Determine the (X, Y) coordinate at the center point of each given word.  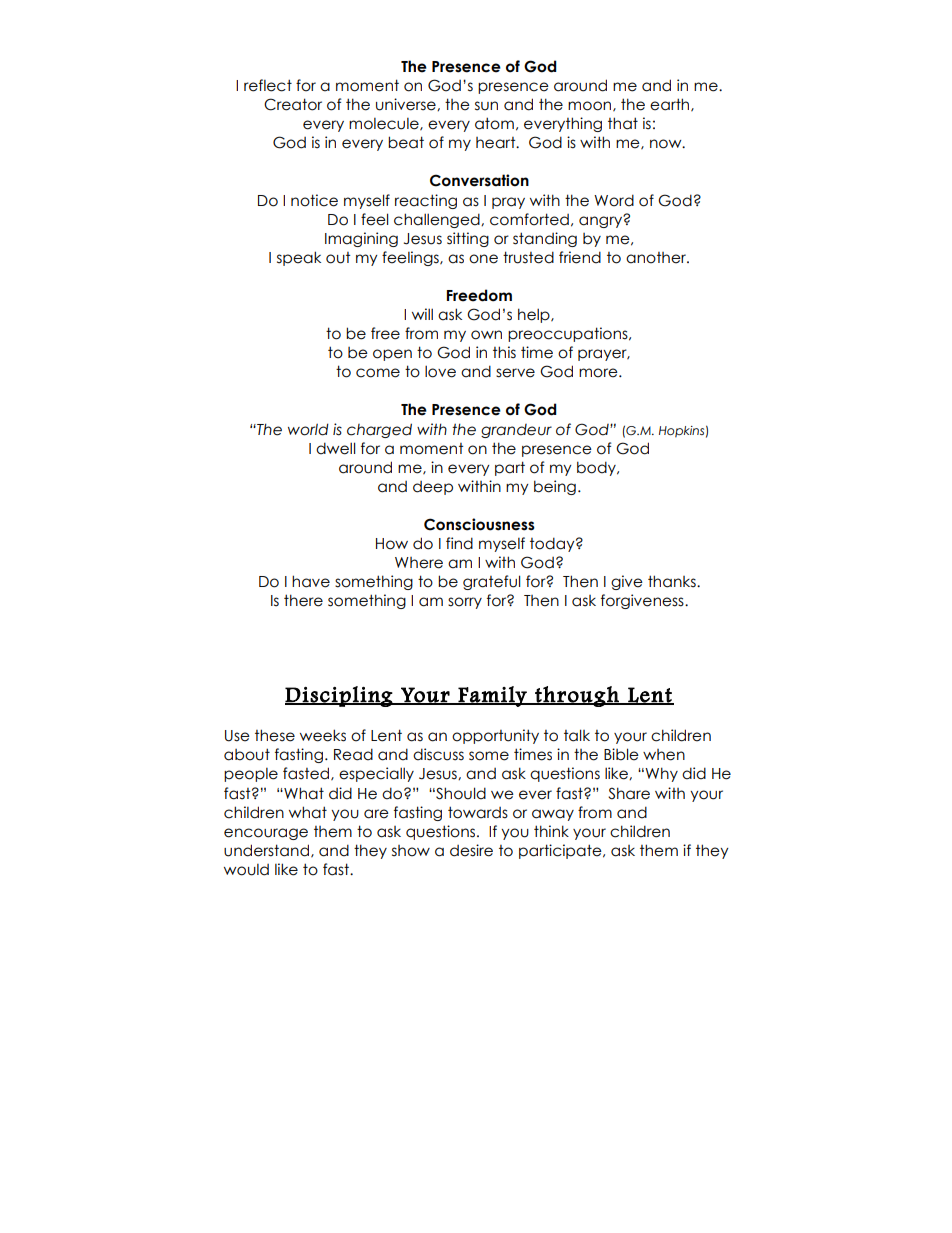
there (303, 600)
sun (486, 106)
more (599, 373)
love (440, 371)
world (308, 429)
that (623, 123)
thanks (673, 581)
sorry (465, 603)
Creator (293, 104)
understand (266, 850)
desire (471, 850)
